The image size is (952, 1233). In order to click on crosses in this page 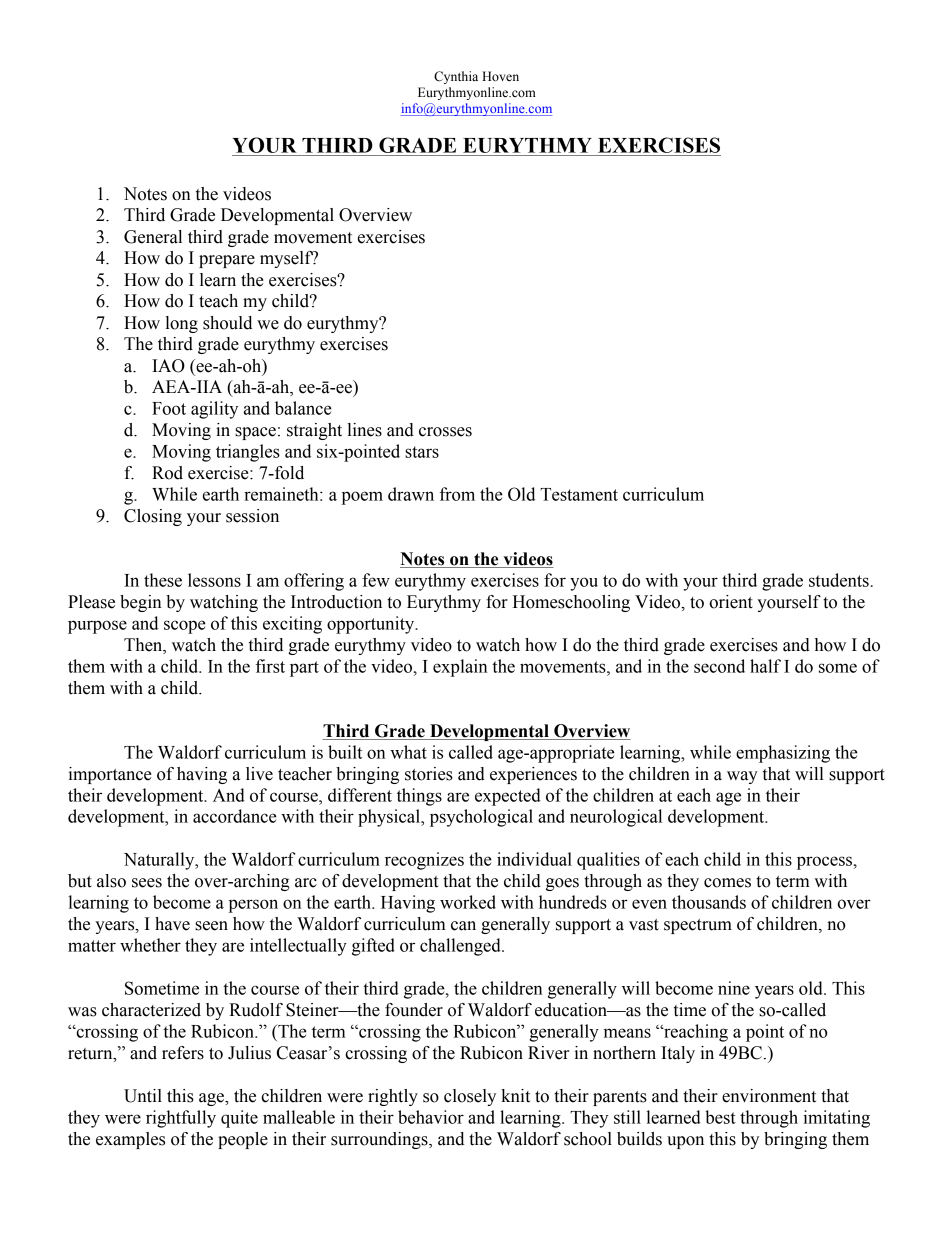, I will do `click(445, 432)`.
